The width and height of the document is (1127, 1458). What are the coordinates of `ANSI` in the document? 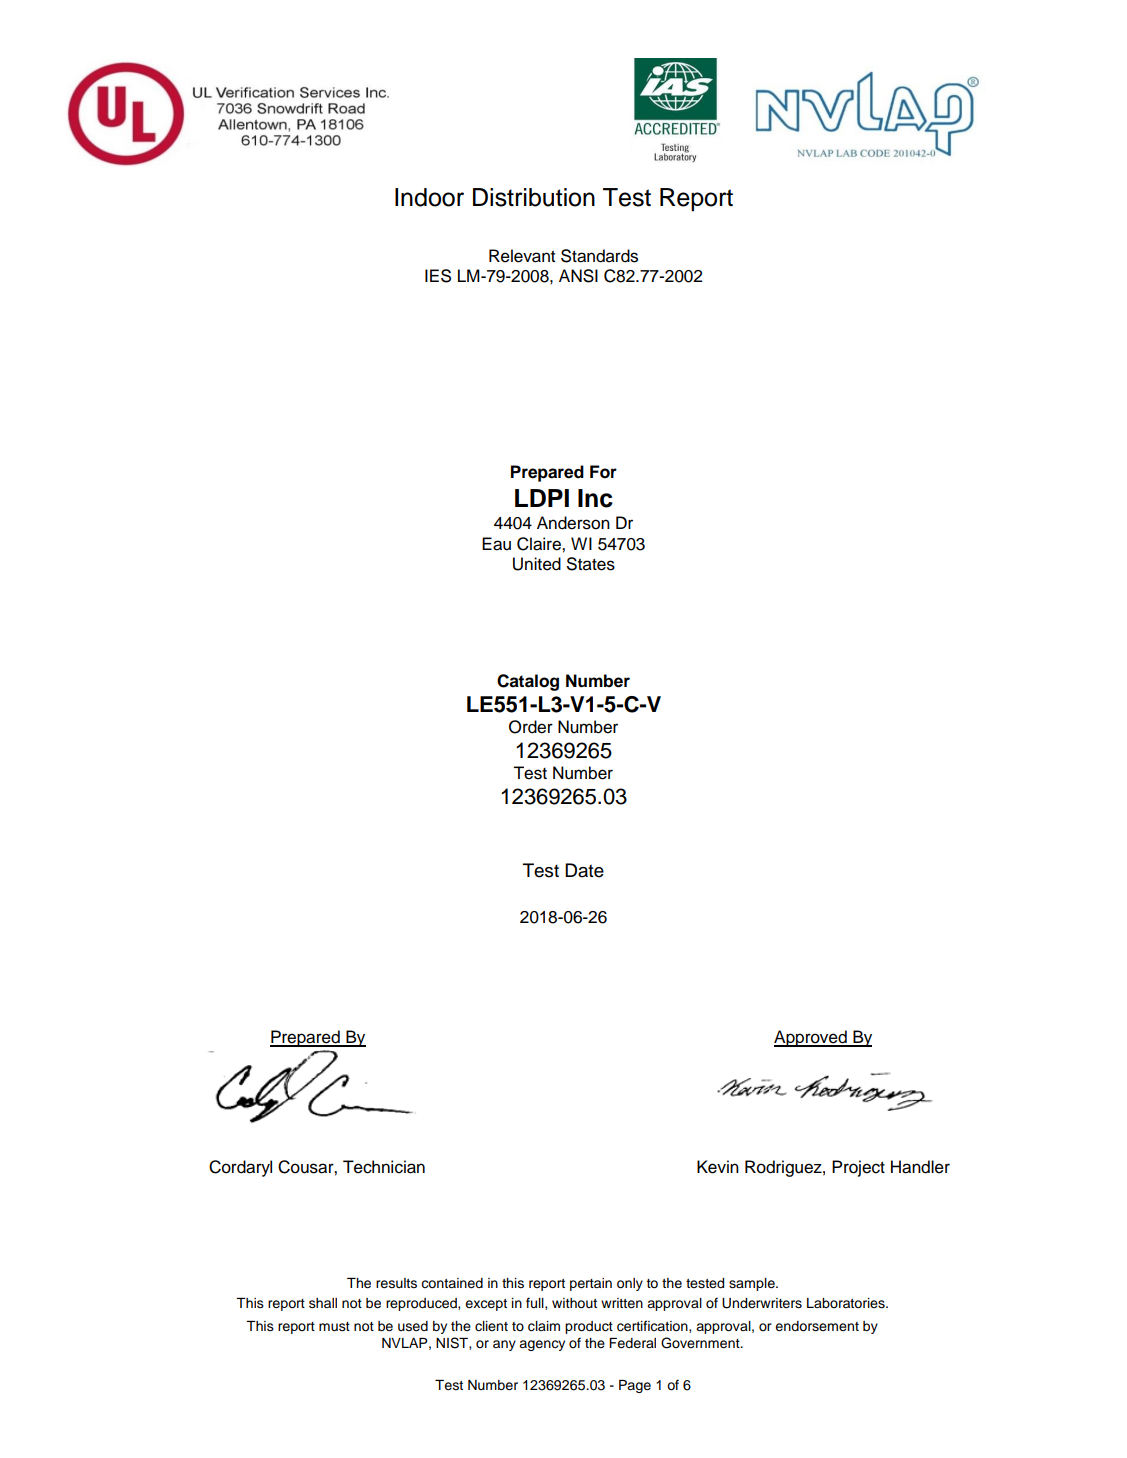 It's located at (578, 276).
